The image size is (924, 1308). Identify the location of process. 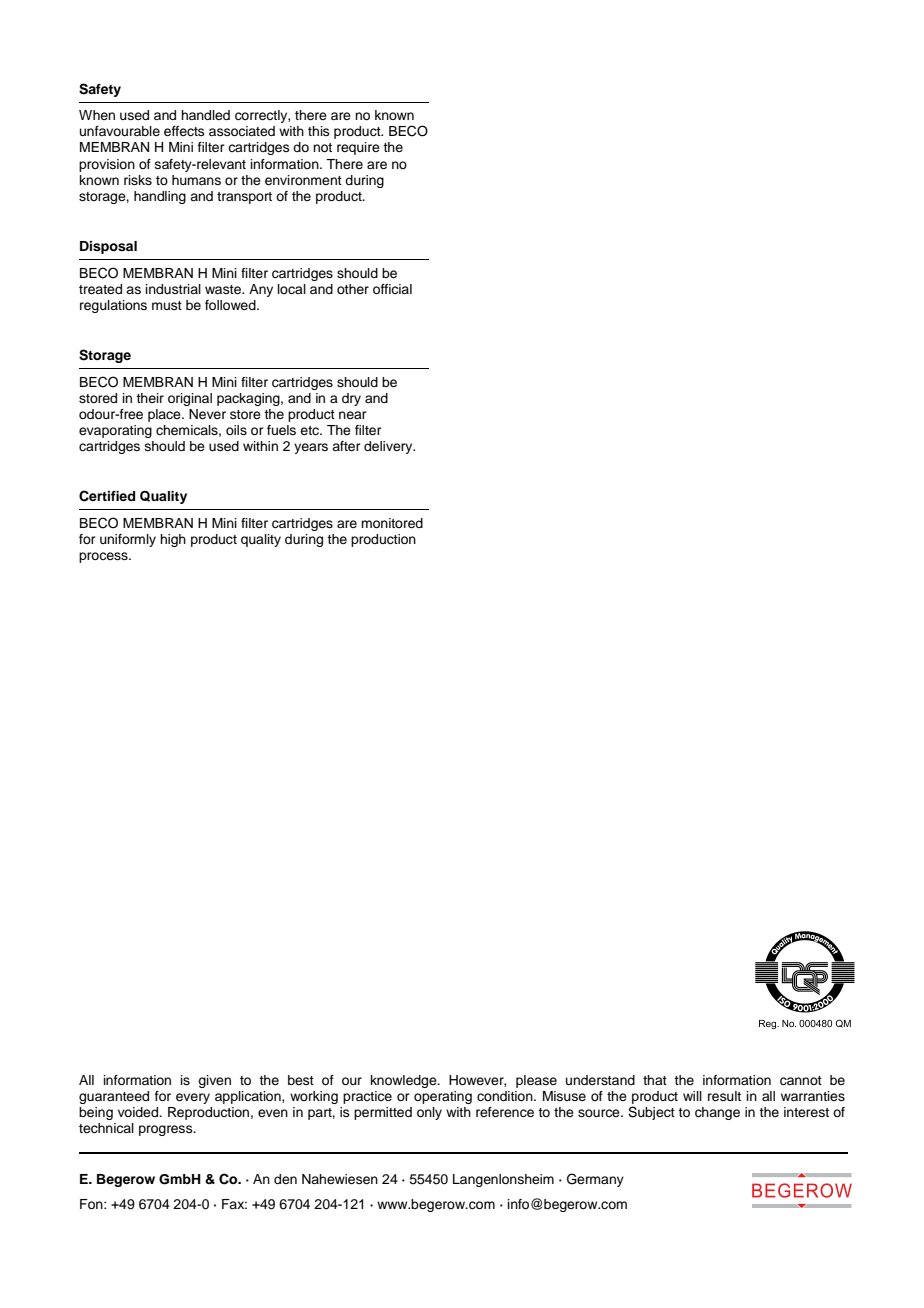
(104, 557).
